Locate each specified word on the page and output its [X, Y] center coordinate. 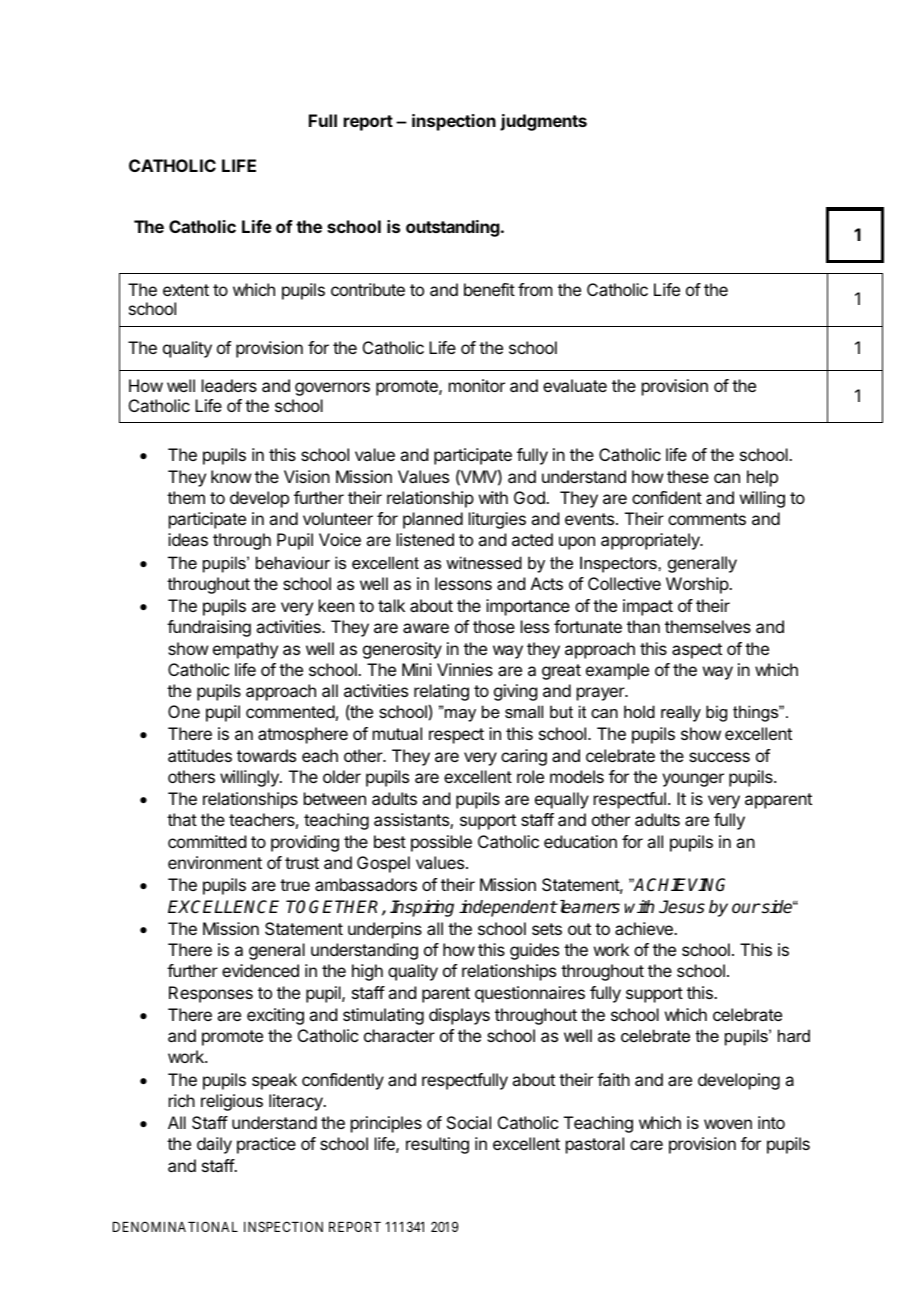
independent [508, 908]
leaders [229, 385]
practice [266, 1145]
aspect [697, 651]
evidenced [260, 970]
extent [186, 290]
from [535, 289]
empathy [245, 650]
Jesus [682, 907]
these [688, 476]
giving [515, 692]
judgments [543, 122]
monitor [477, 385]
